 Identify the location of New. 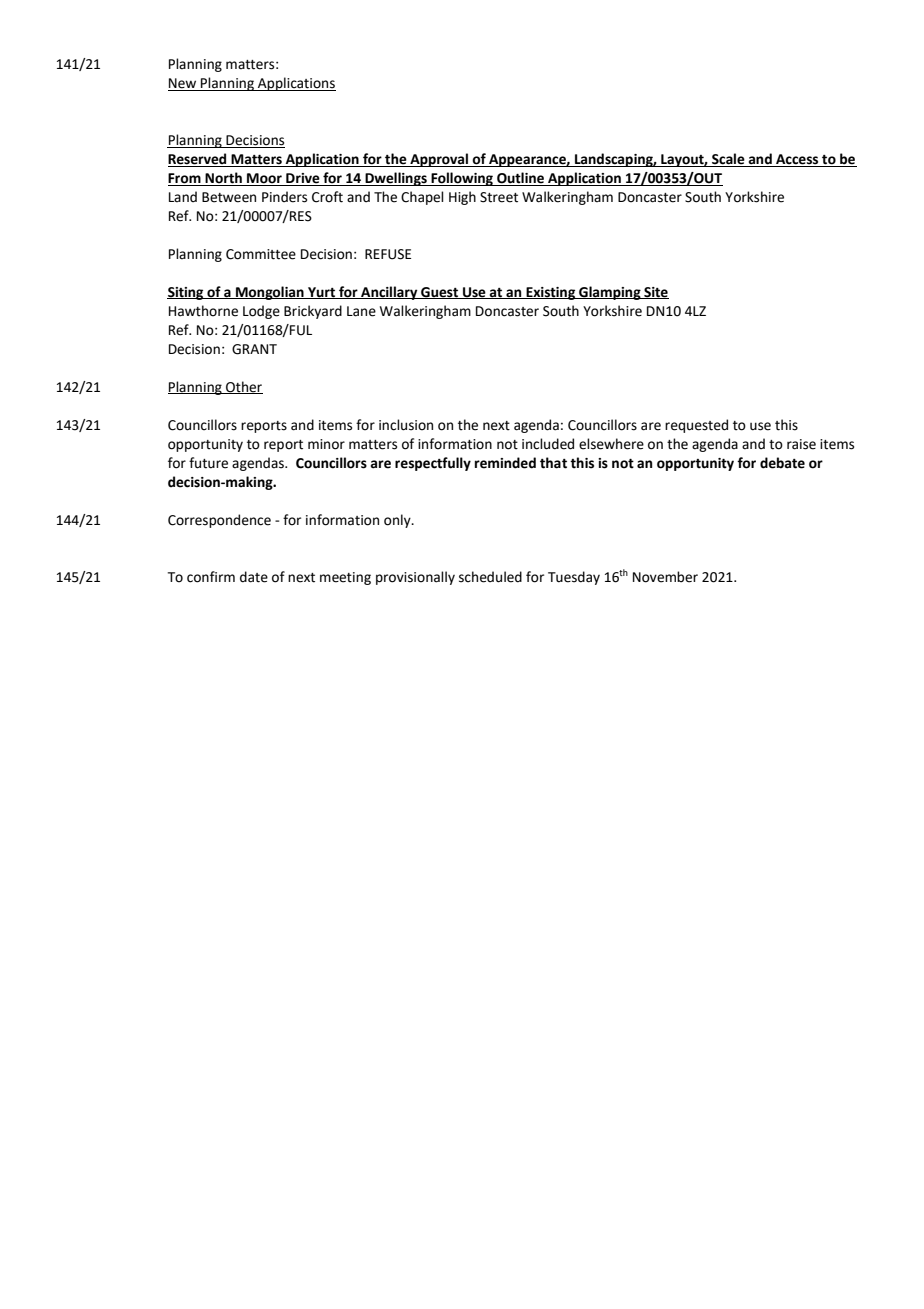
(183, 84).
